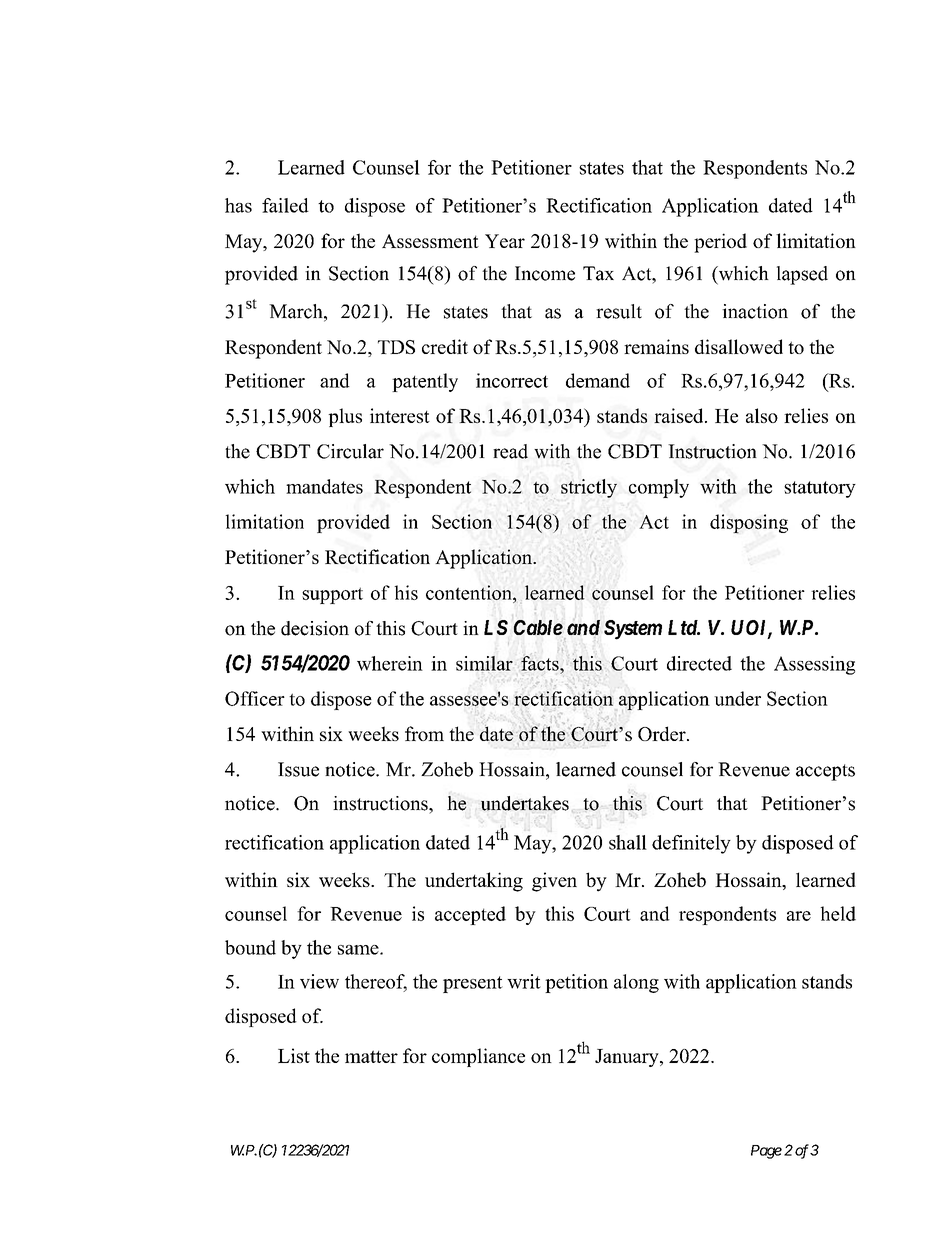 The image size is (952, 1233). What do you see at coordinates (478, 1057) in the document?
I see `compliance` at bounding box center [478, 1057].
